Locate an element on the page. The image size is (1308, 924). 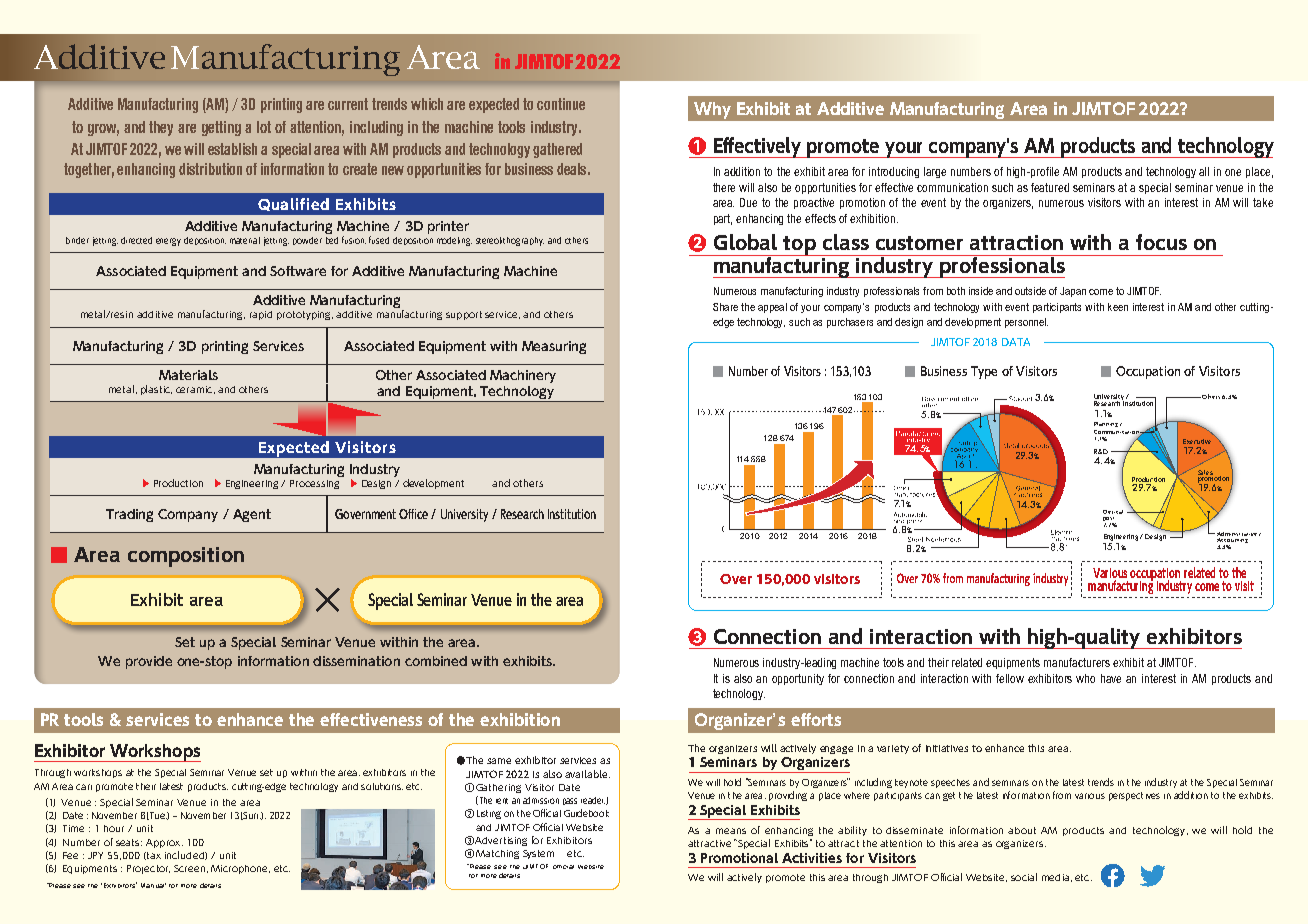
continue is located at coordinates (561, 104).
